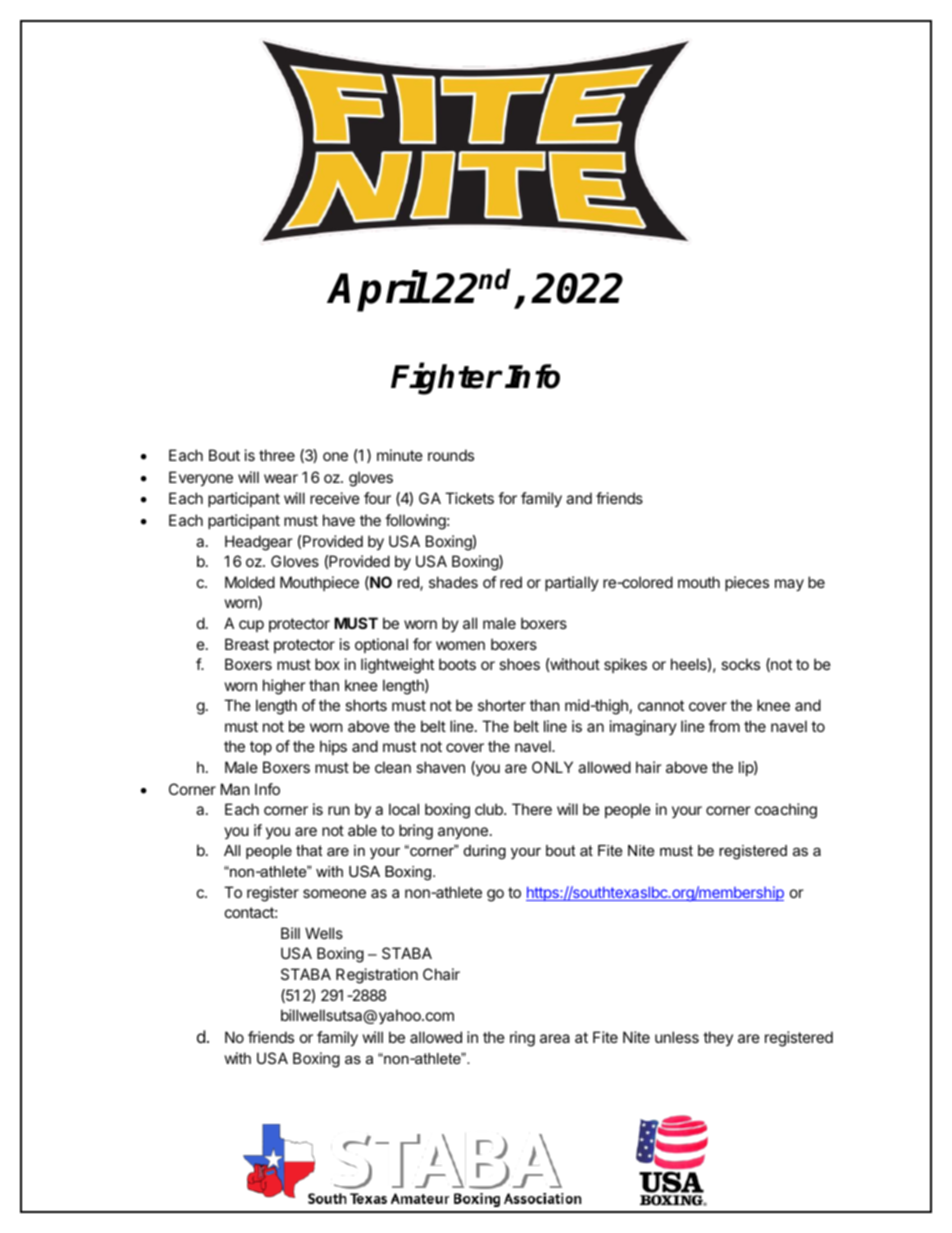 This document has width=952, height=1233. What do you see at coordinates (463, 833) in the document?
I see `anyone` at bounding box center [463, 833].
